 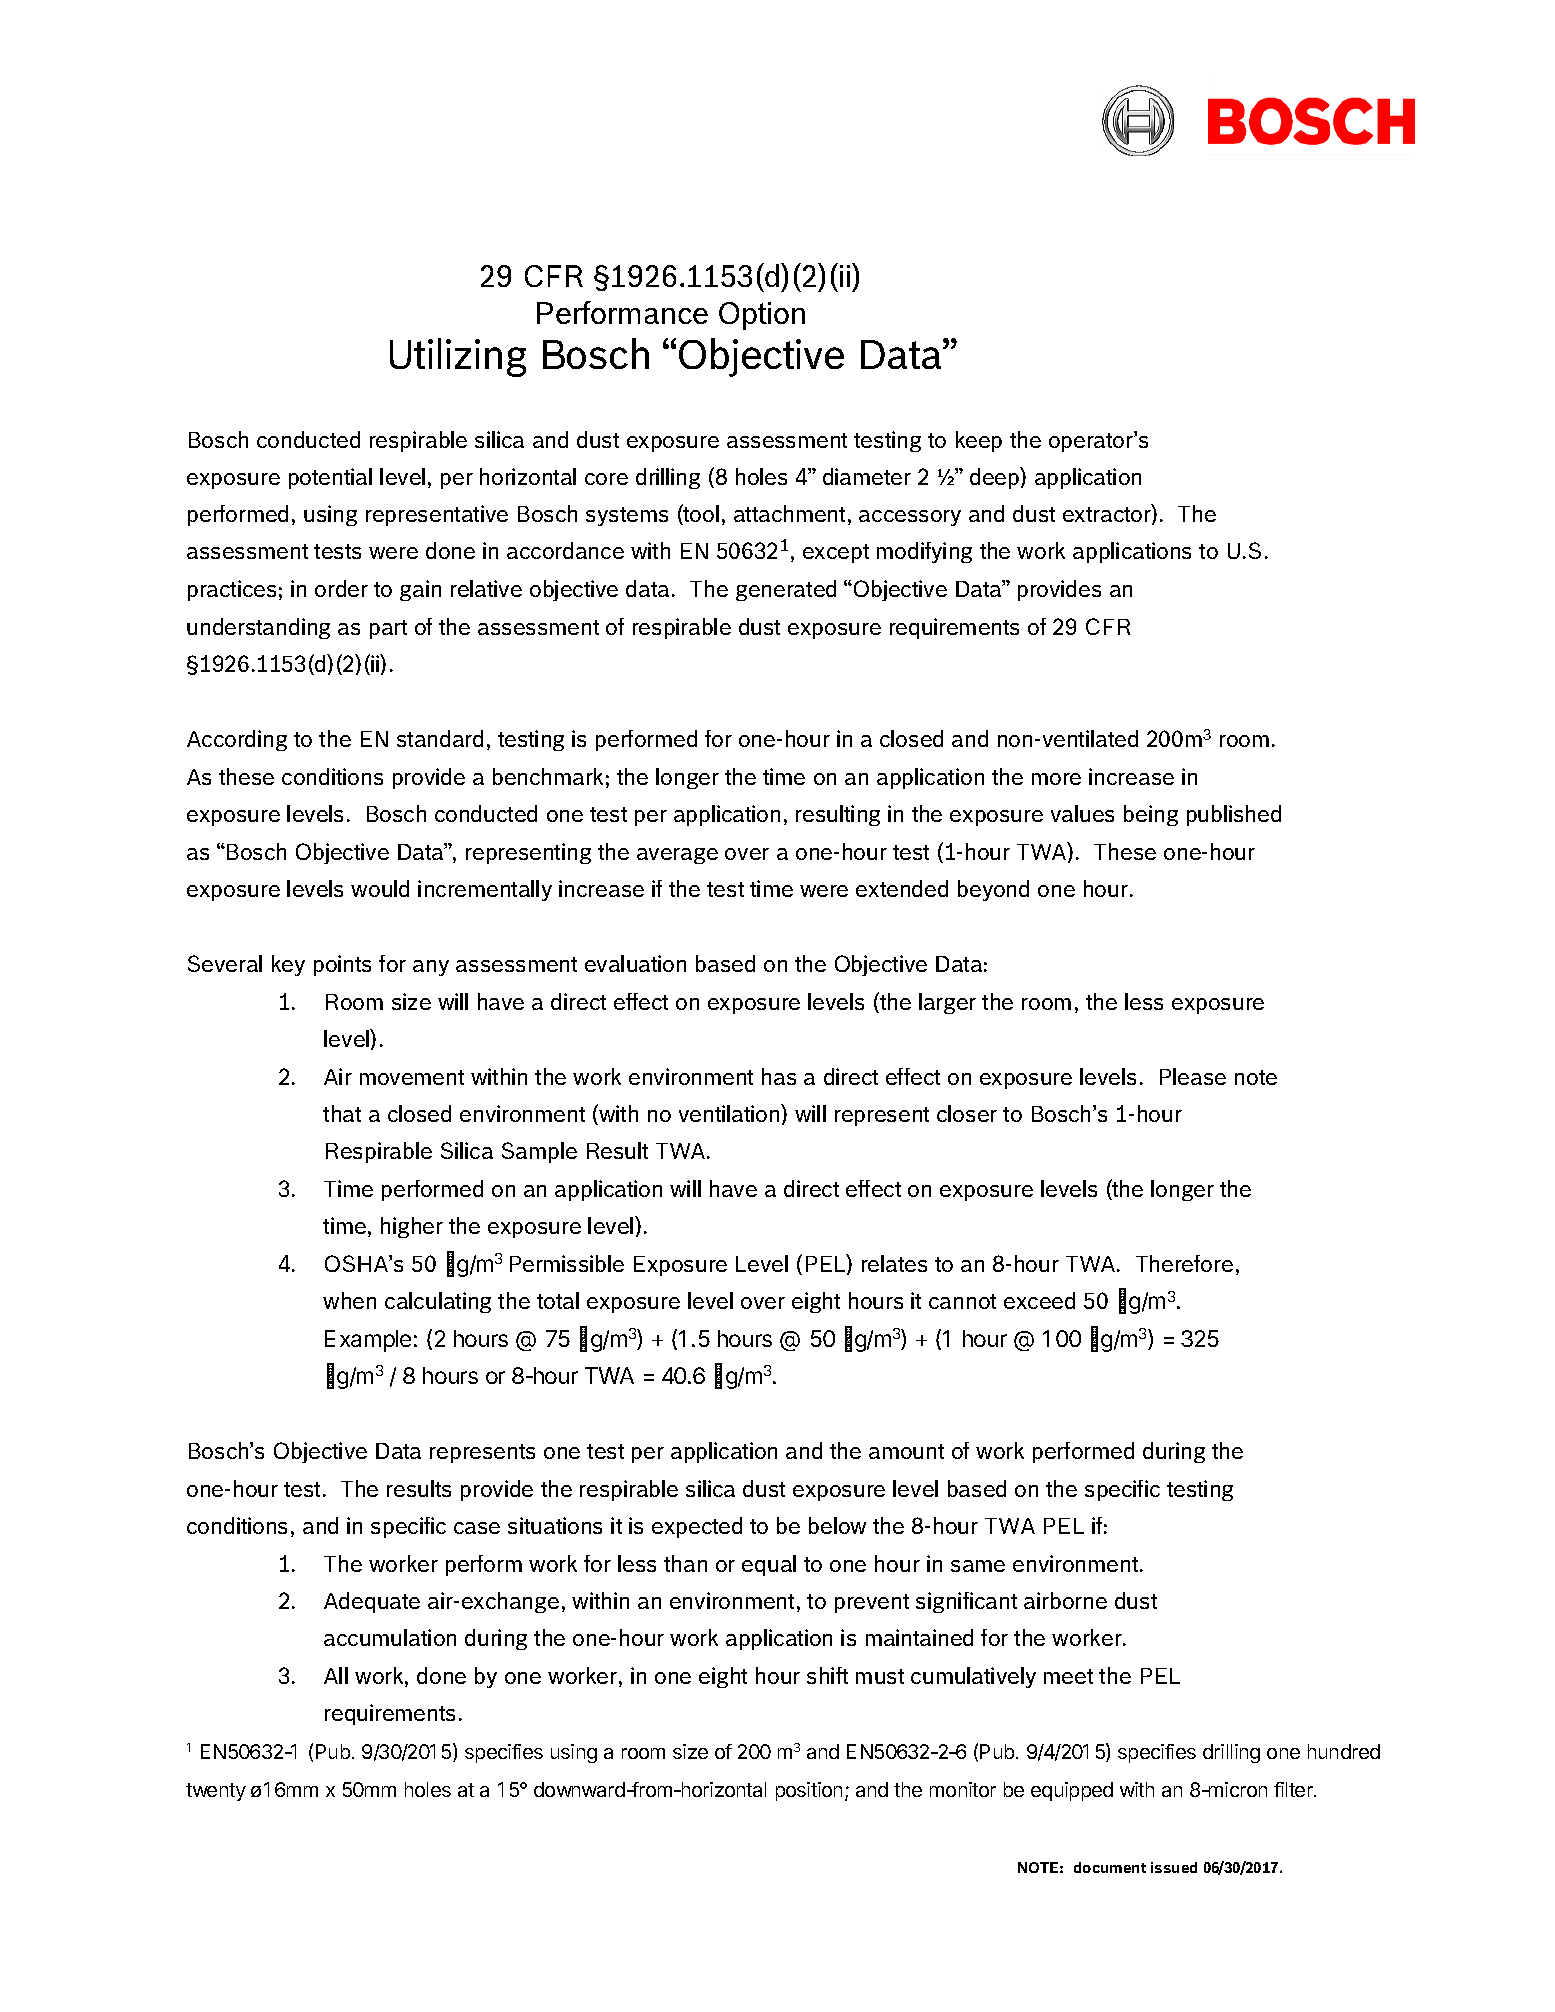 What do you see at coordinates (368, 1341) in the page?
I see `Example` at bounding box center [368, 1341].
